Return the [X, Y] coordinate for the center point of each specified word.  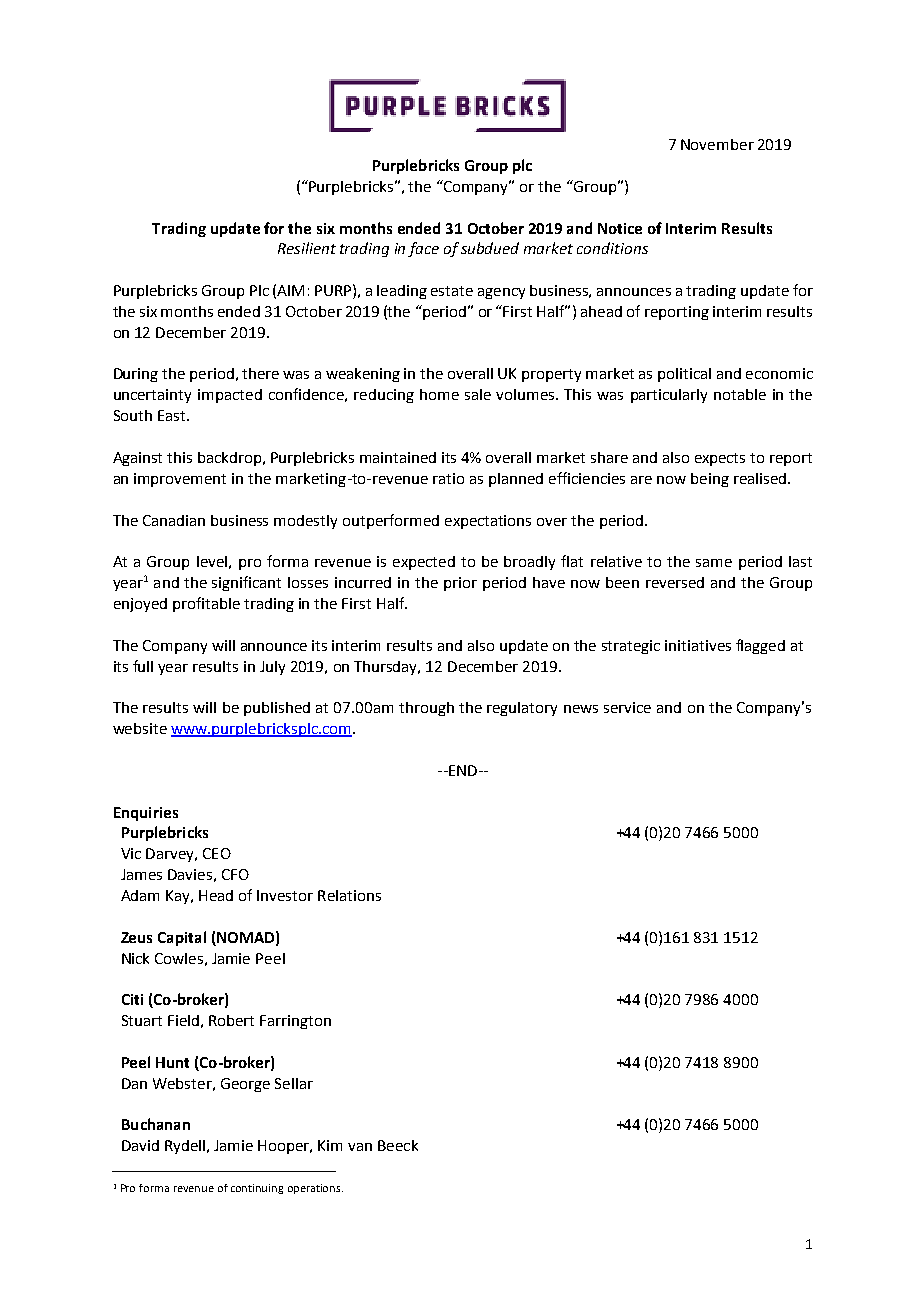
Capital [182, 938]
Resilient [307, 248]
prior [460, 584]
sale [478, 394]
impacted [230, 396]
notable [740, 394]
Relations [349, 895]
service [627, 707]
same [714, 563]
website [140, 728]
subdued [490, 248]
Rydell [186, 1147]
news [581, 709]
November [717, 144]
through [426, 709]
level [212, 561]
